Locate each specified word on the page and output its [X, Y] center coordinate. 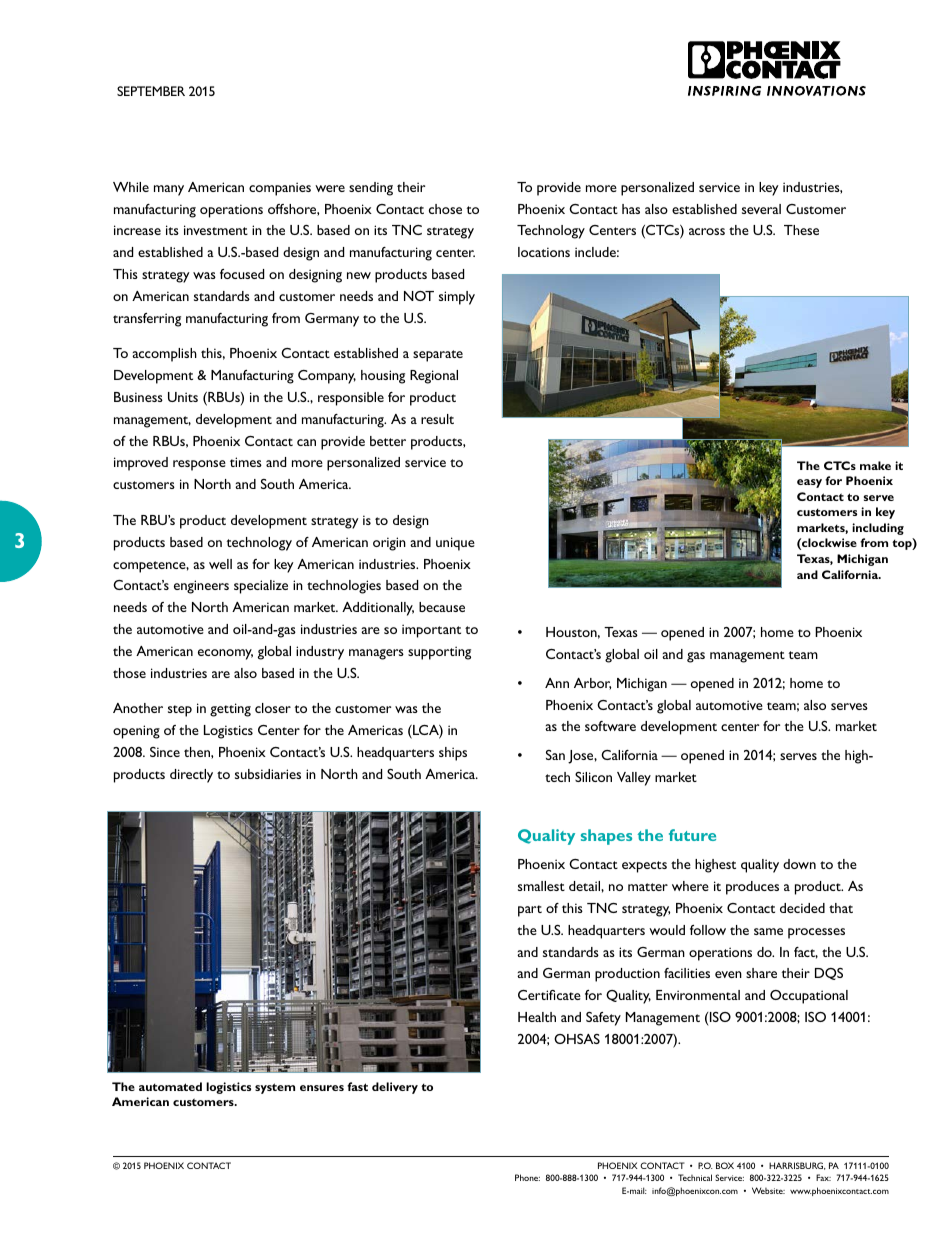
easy [809, 483]
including [878, 529]
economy [225, 654]
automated [170, 1086]
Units [183, 397]
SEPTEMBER [151, 91]
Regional [434, 377]
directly [191, 776]
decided [802, 908]
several [761, 209]
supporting [439, 653]
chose [445, 209]
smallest [541, 886]
